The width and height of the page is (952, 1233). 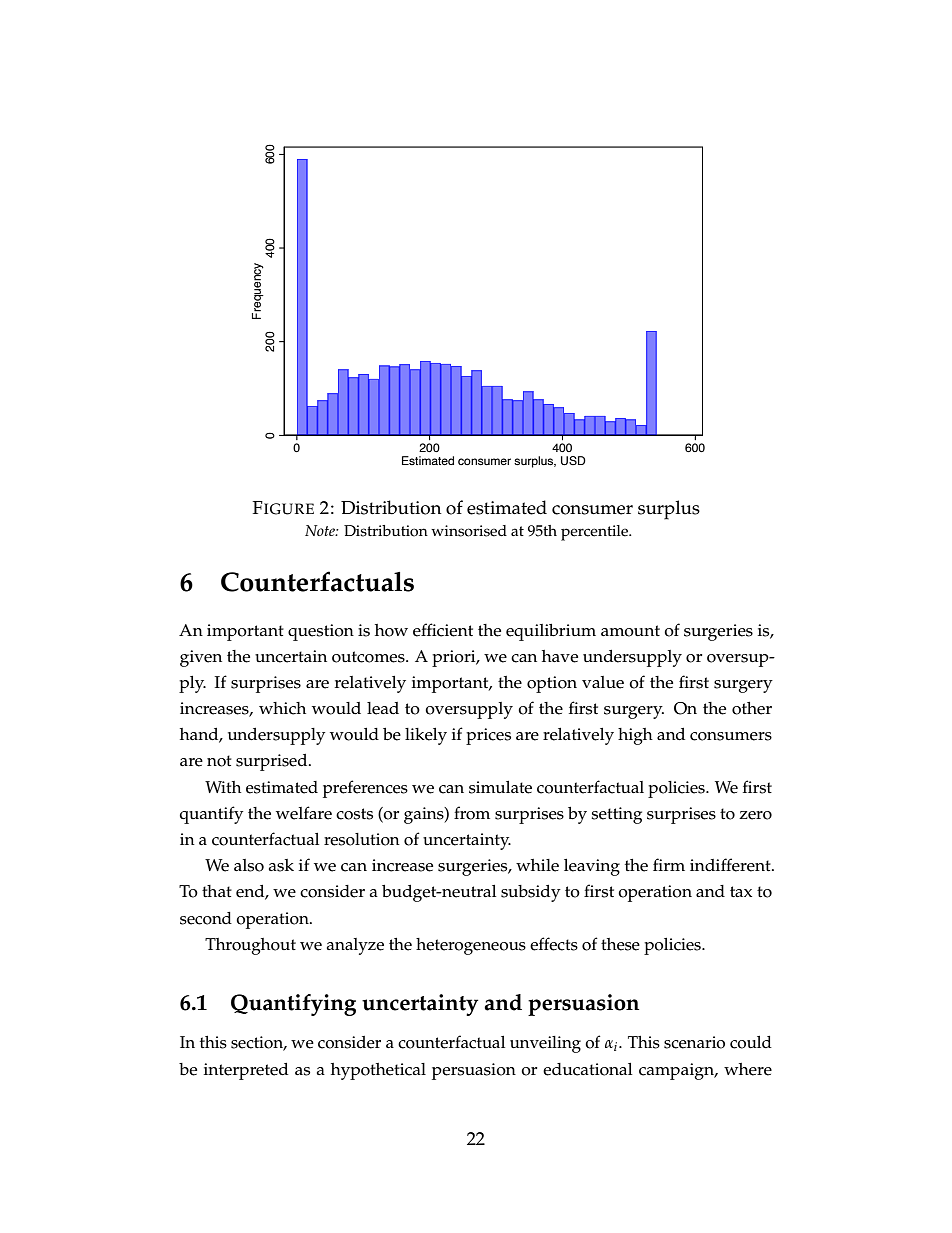 What do you see at coordinates (321, 632) in the page?
I see `question` at bounding box center [321, 632].
